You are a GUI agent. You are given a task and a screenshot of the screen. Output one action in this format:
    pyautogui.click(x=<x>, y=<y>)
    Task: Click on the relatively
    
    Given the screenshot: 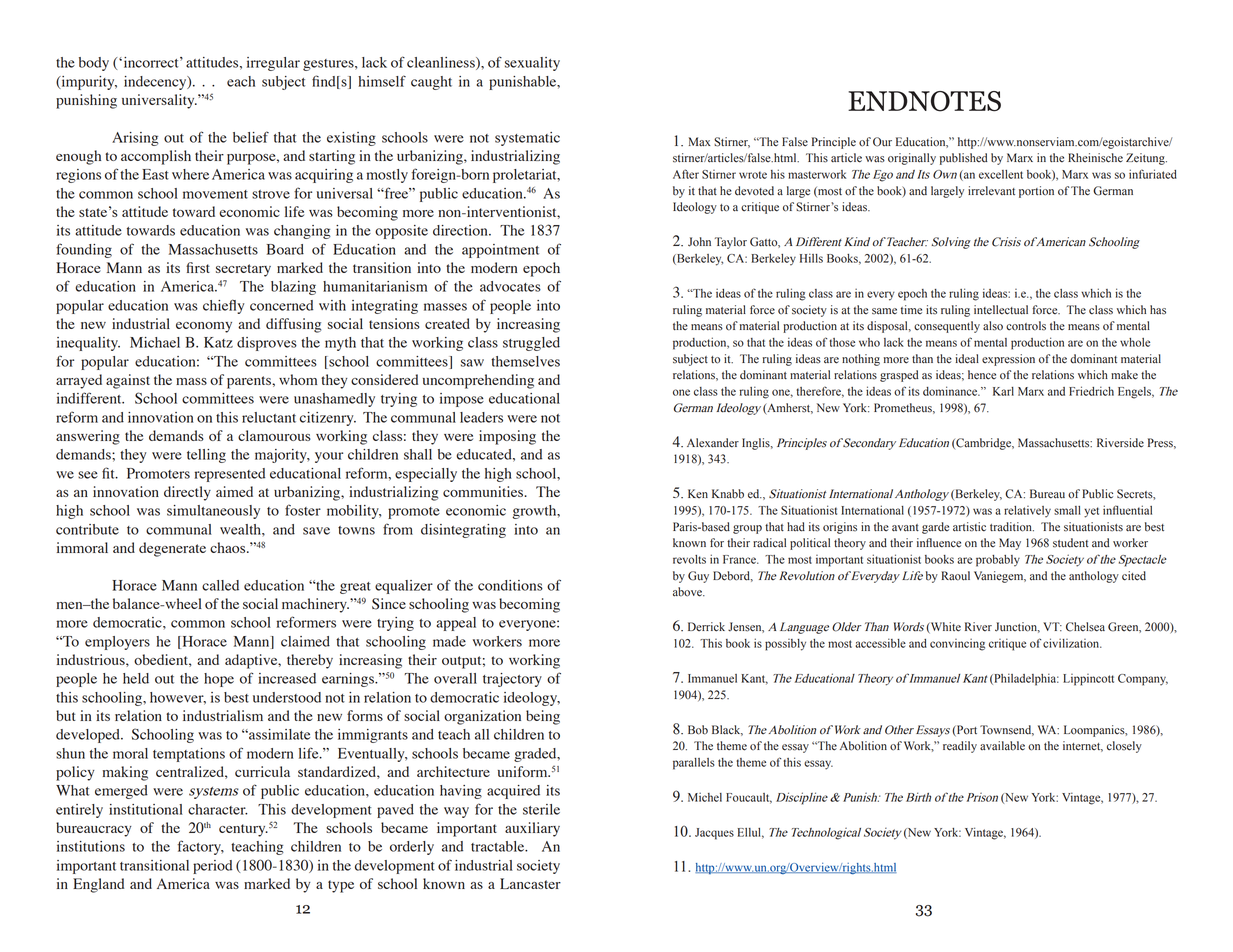 What is the action you would take?
    pyautogui.click(x=1027, y=512)
